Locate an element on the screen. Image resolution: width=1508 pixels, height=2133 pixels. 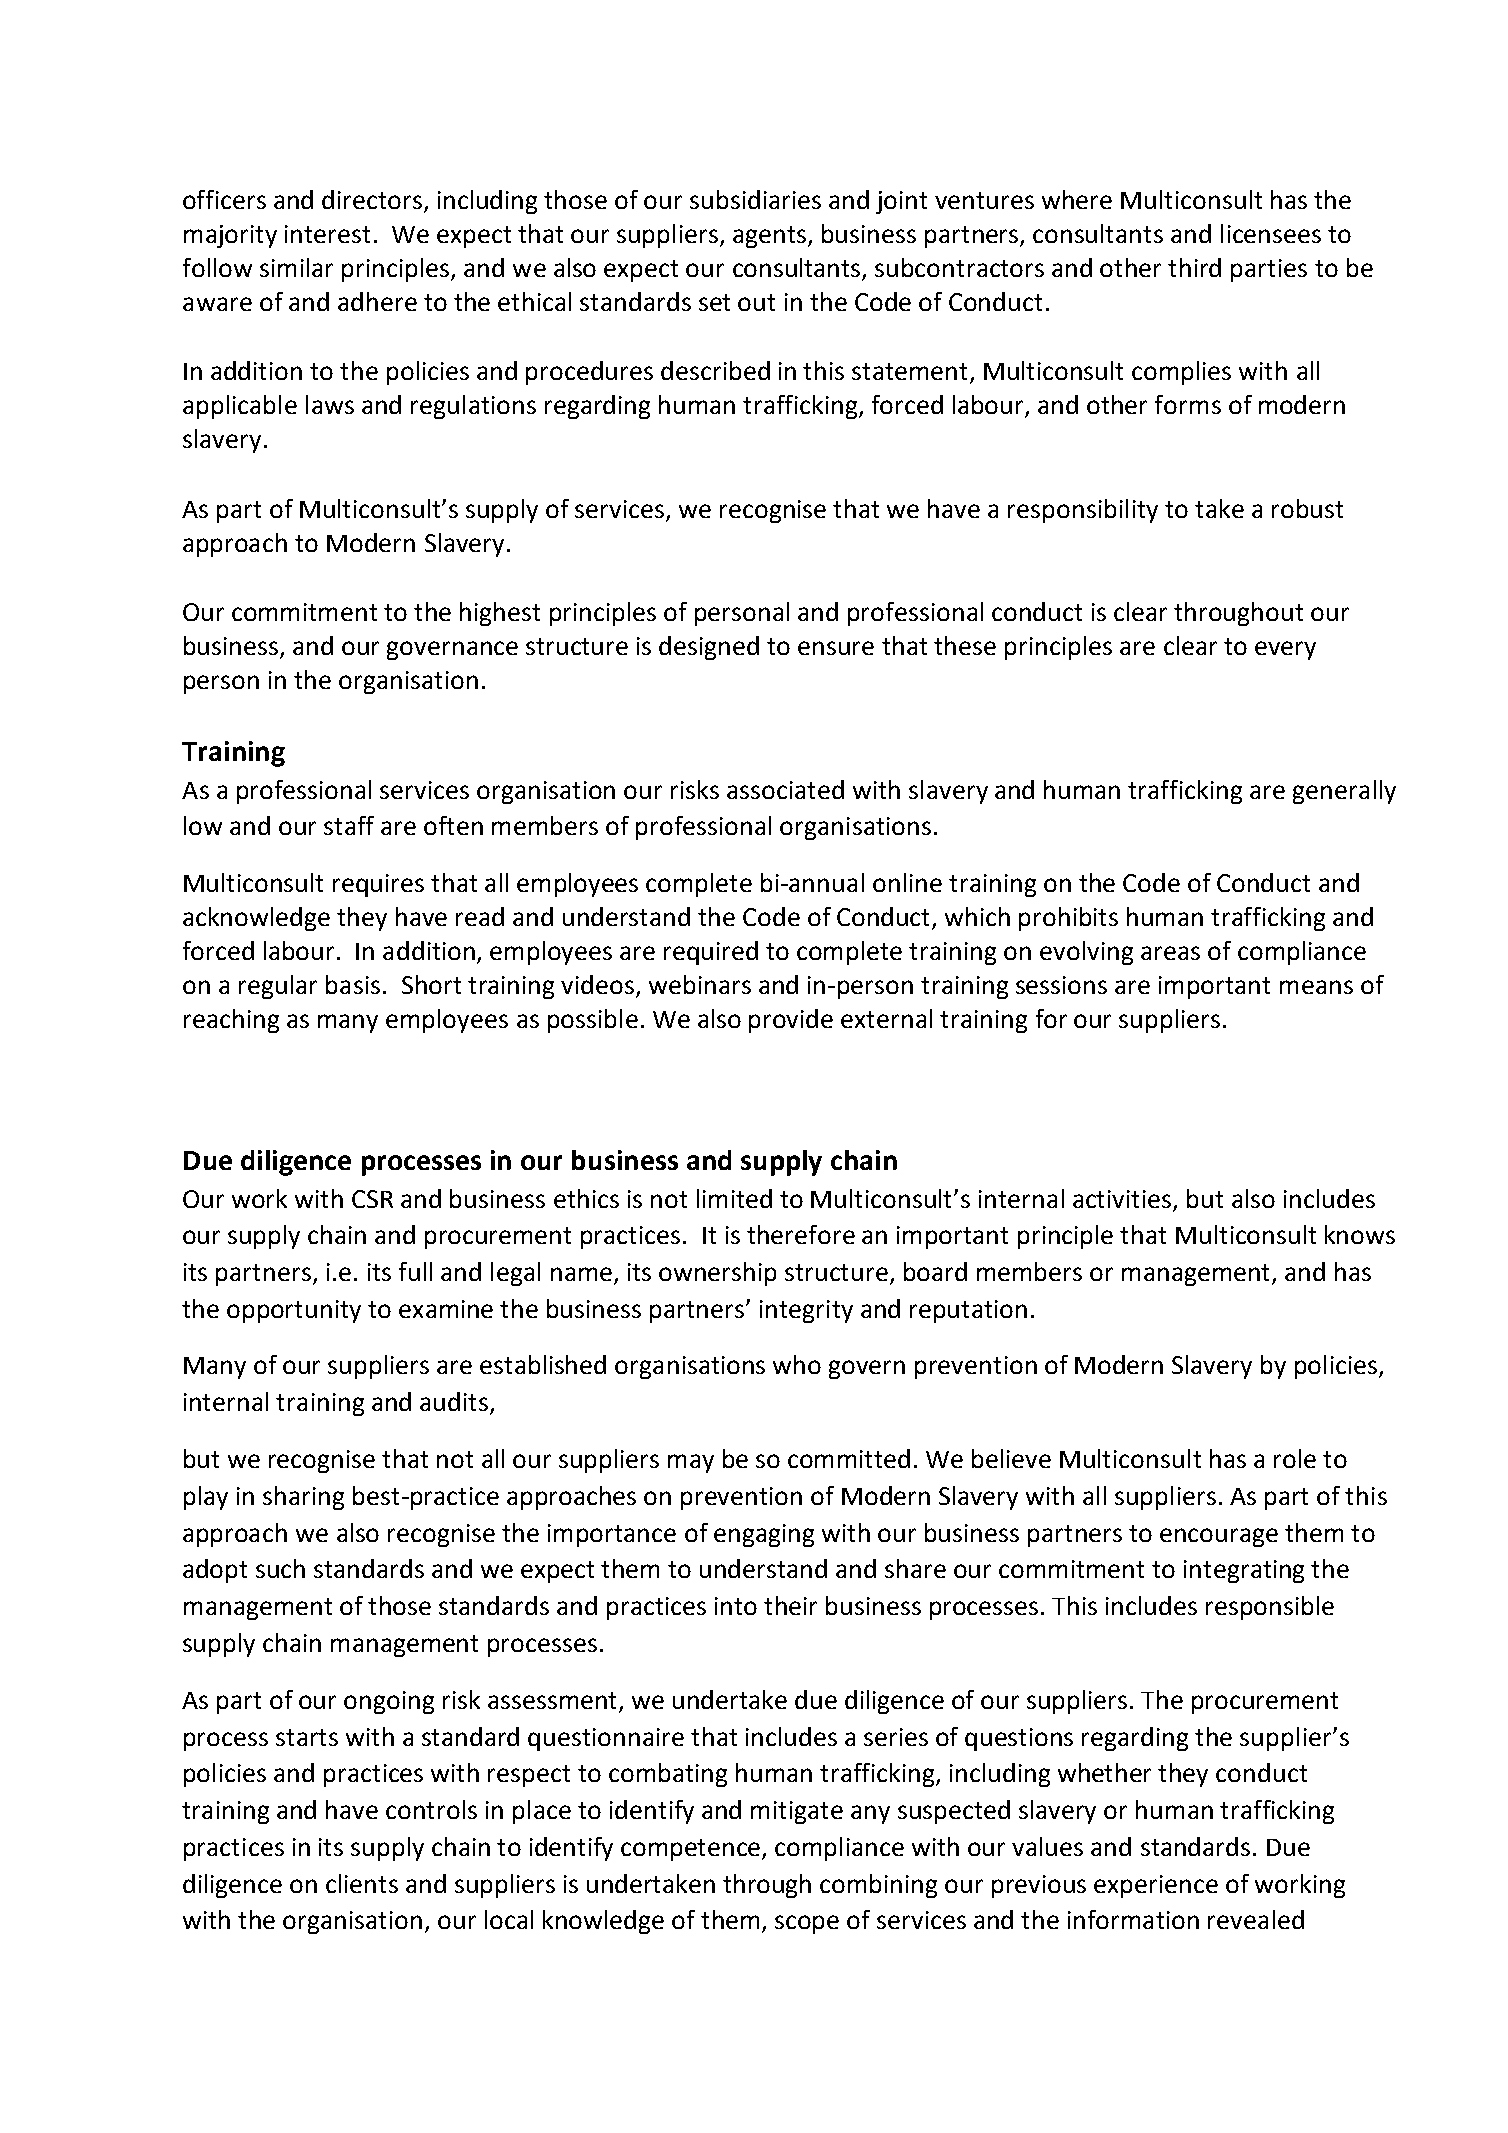
means is located at coordinates (1316, 987).
